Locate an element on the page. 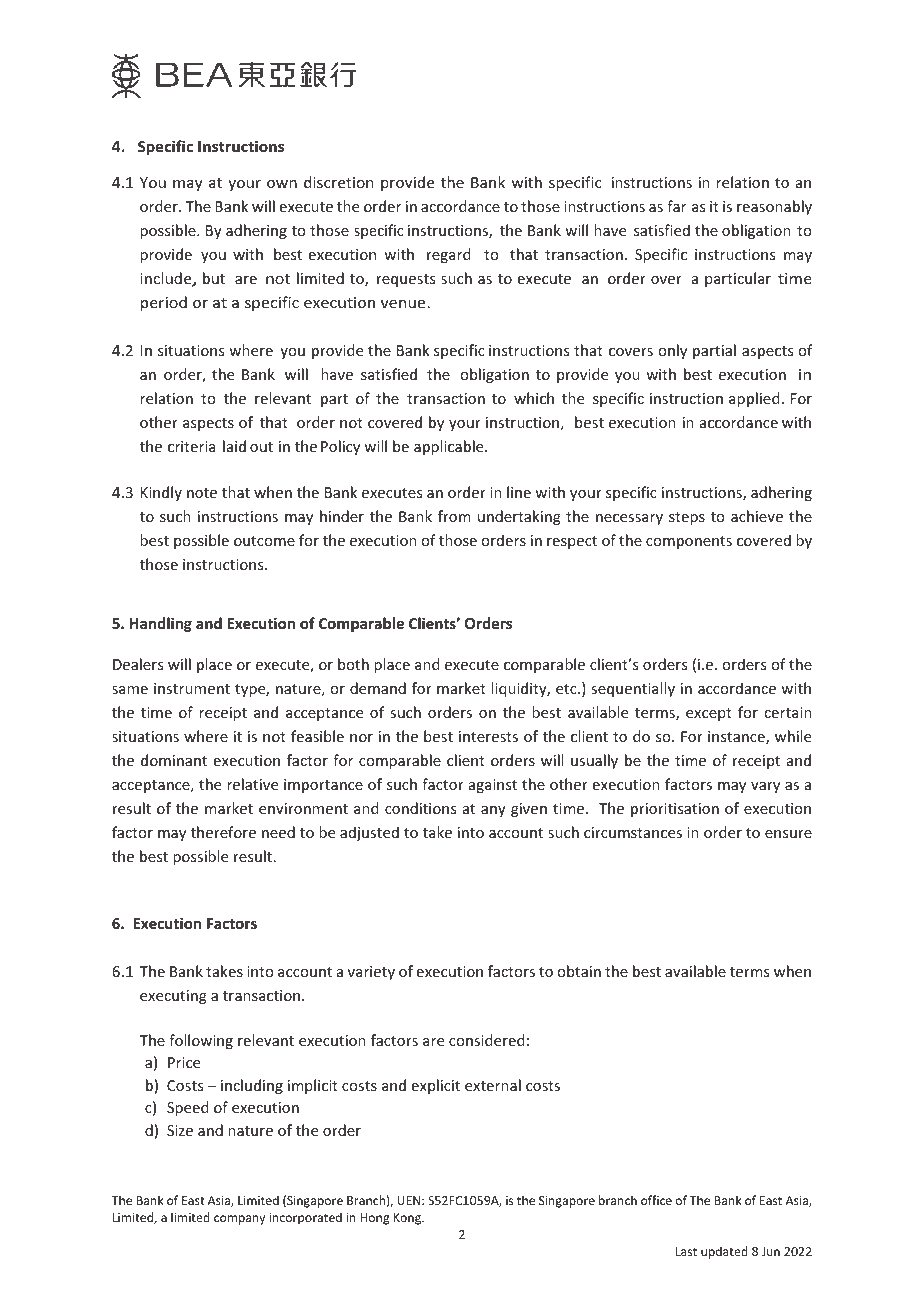 Image resolution: width=924 pixels, height=1308 pixels. updated is located at coordinates (724, 1252).
